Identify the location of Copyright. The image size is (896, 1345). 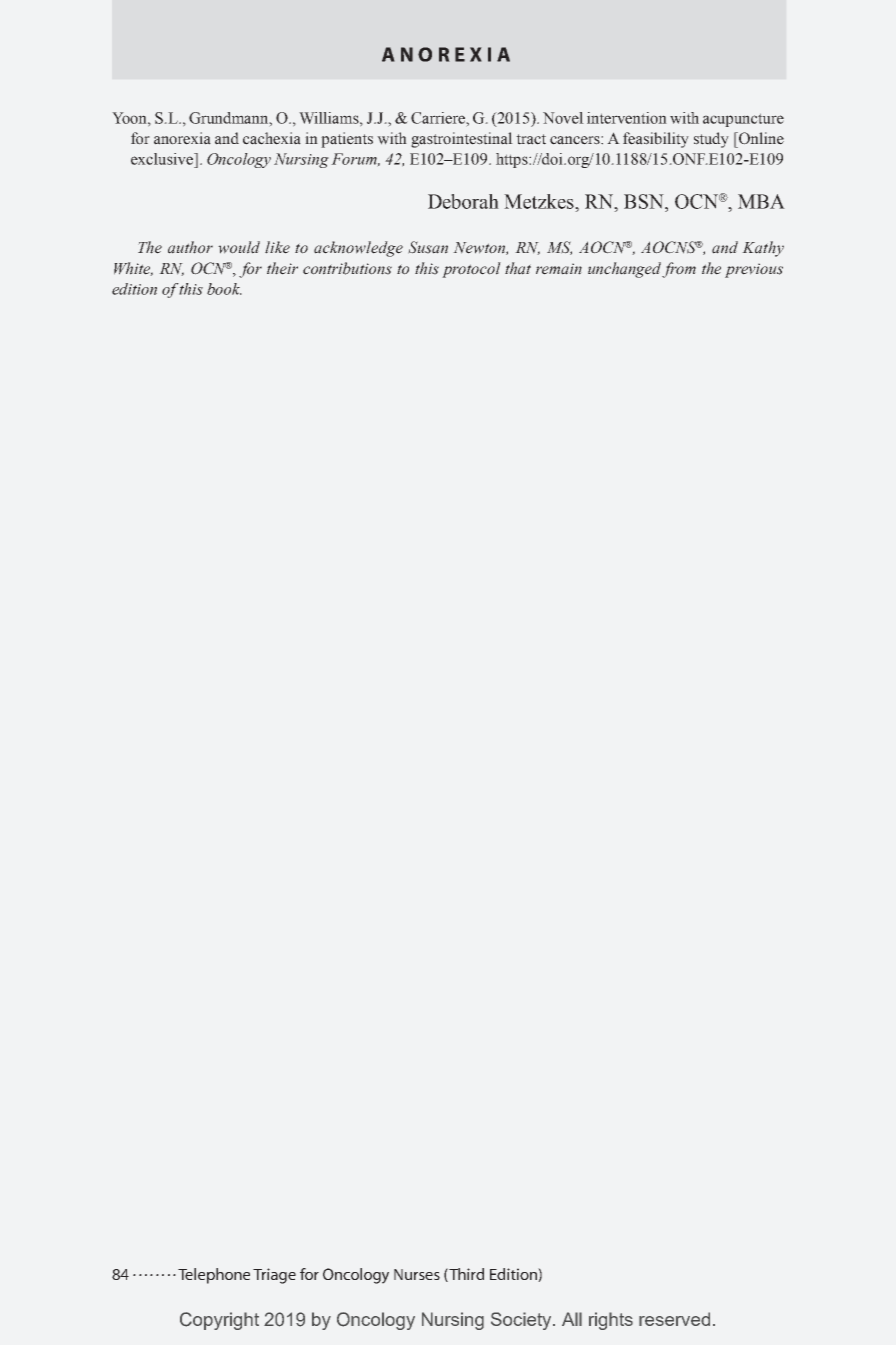
(219, 1321).
